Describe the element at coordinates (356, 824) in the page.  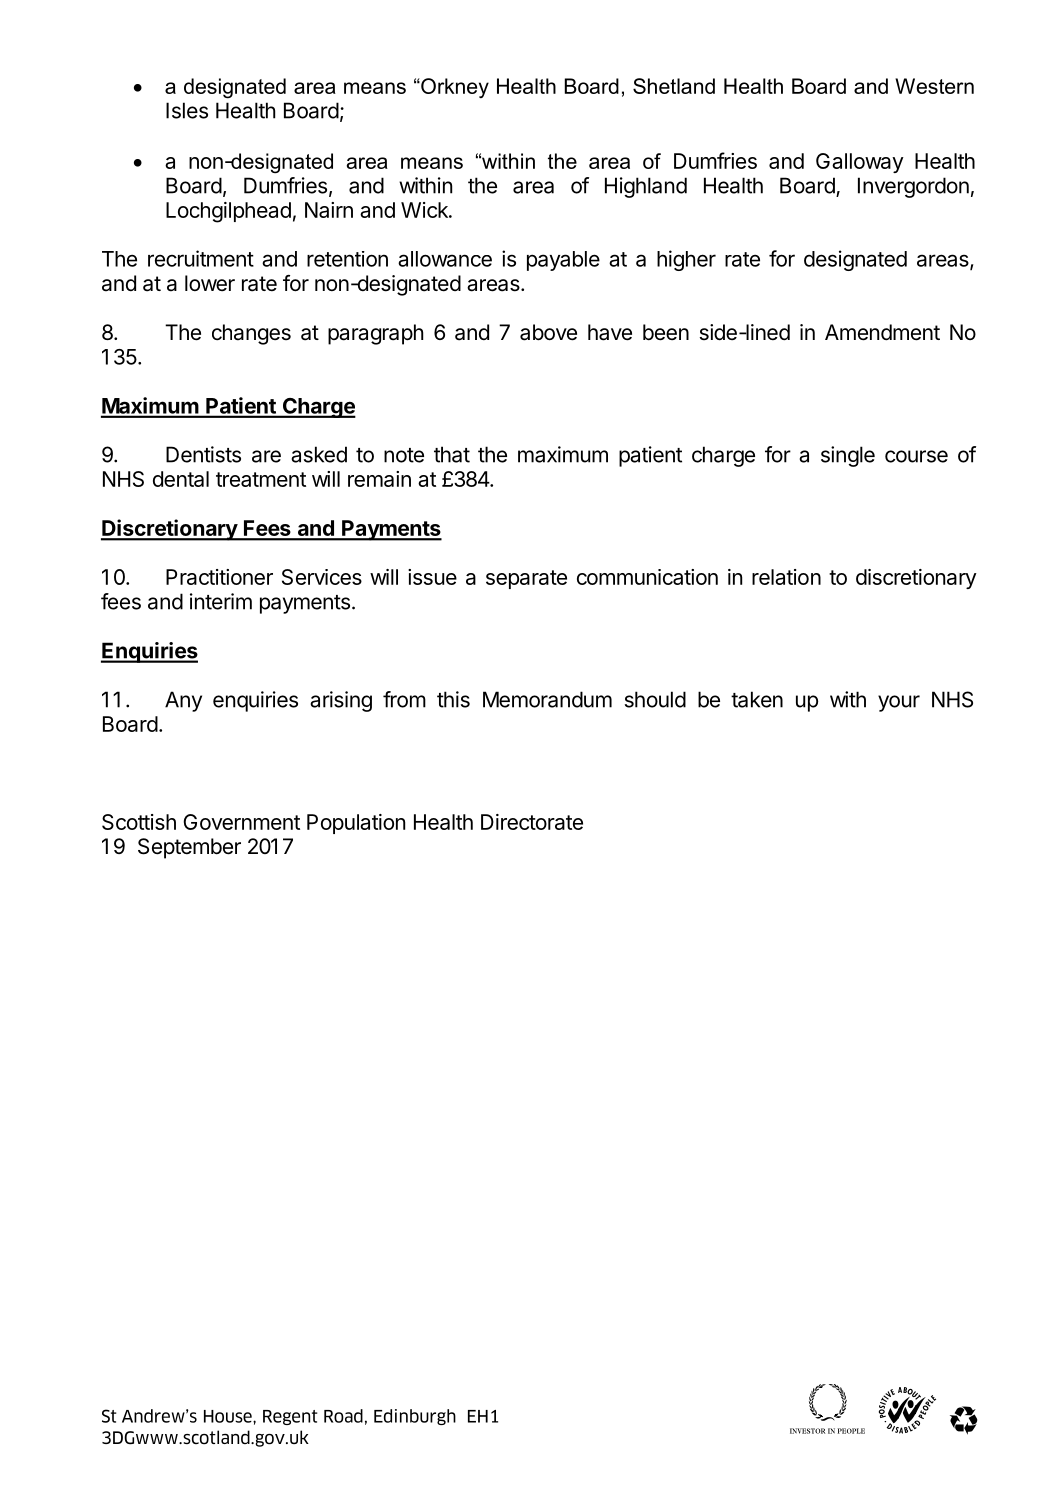
I see `Population` at that location.
